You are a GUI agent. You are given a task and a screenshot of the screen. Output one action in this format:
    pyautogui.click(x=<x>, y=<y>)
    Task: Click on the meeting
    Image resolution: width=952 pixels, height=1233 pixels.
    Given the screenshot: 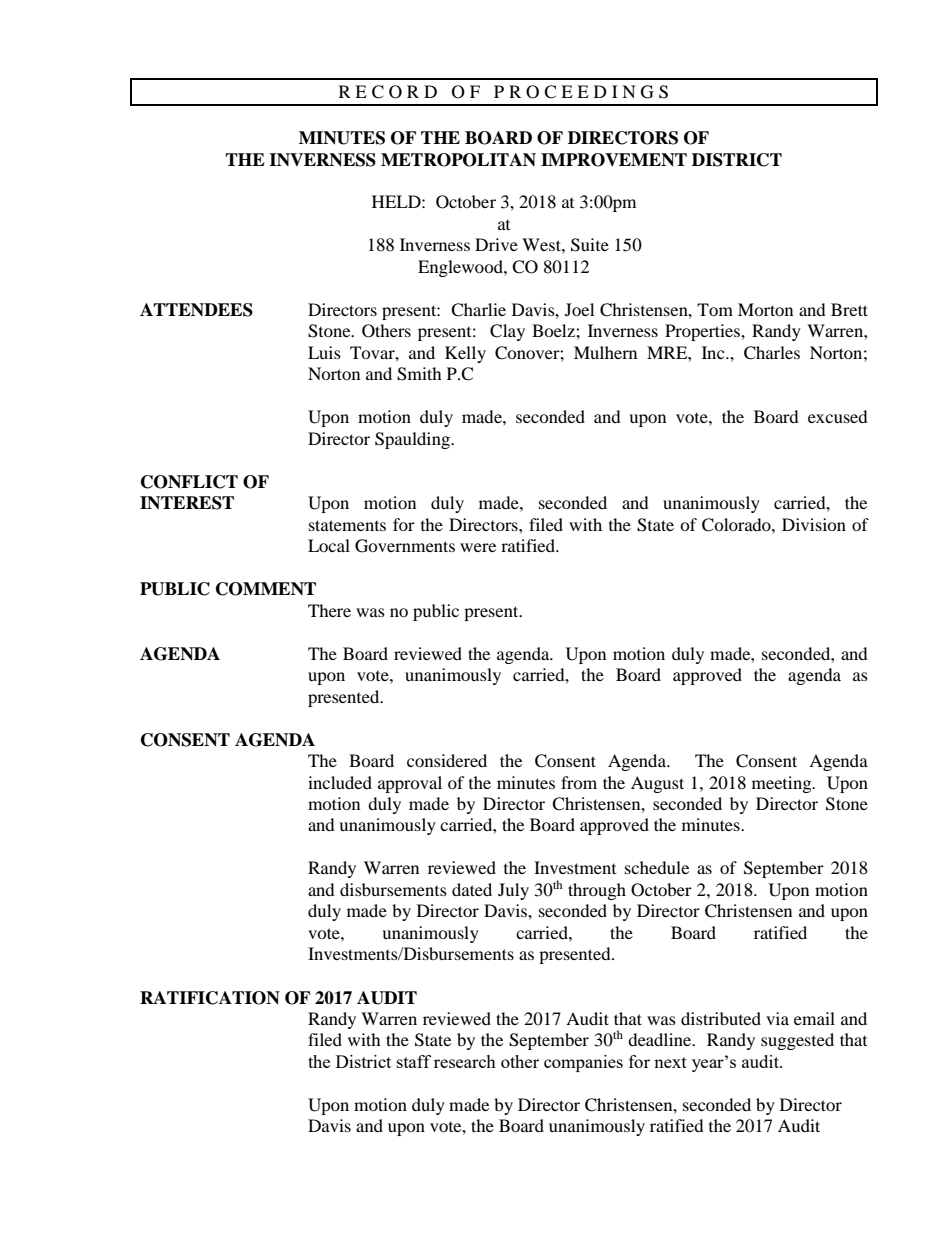 What is the action you would take?
    pyautogui.click(x=783, y=784)
